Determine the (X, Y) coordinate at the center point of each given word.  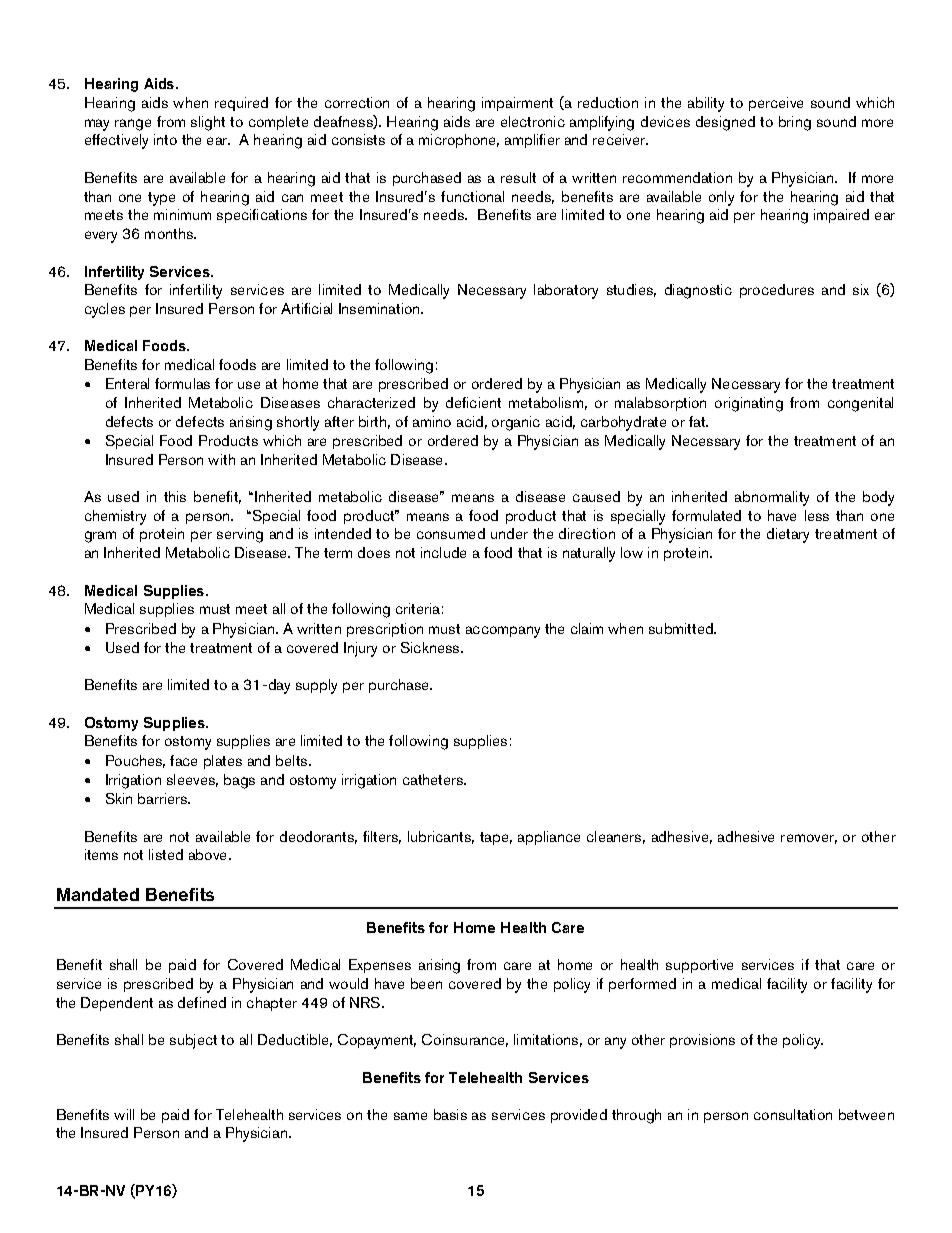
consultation (793, 1114)
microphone (459, 141)
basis (450, 1114)
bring (795, 123)
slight (208, 123)
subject (193, 1041)
